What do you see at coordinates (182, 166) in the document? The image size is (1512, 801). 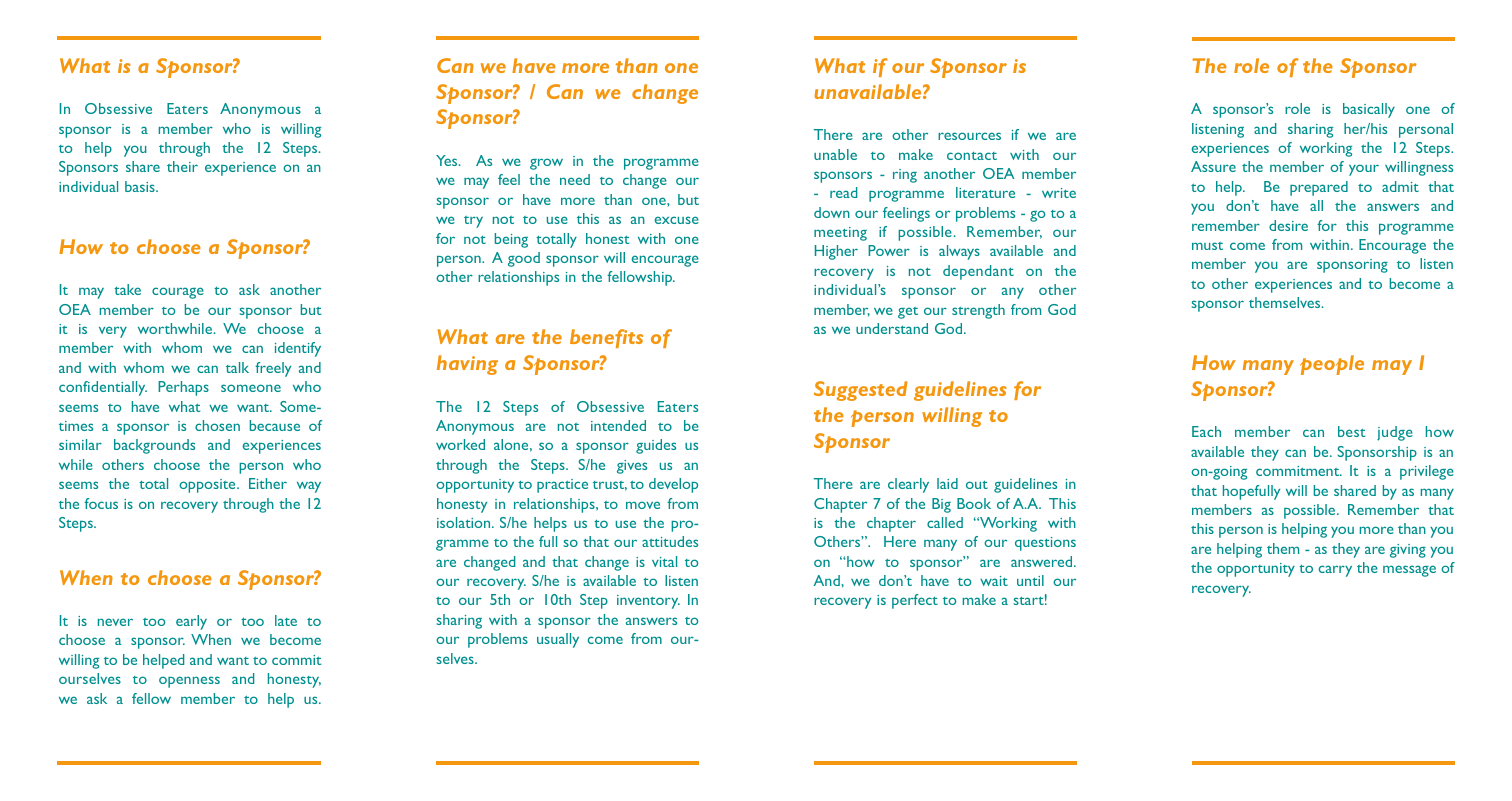 I see `their` at bounding box center [182, 166].
